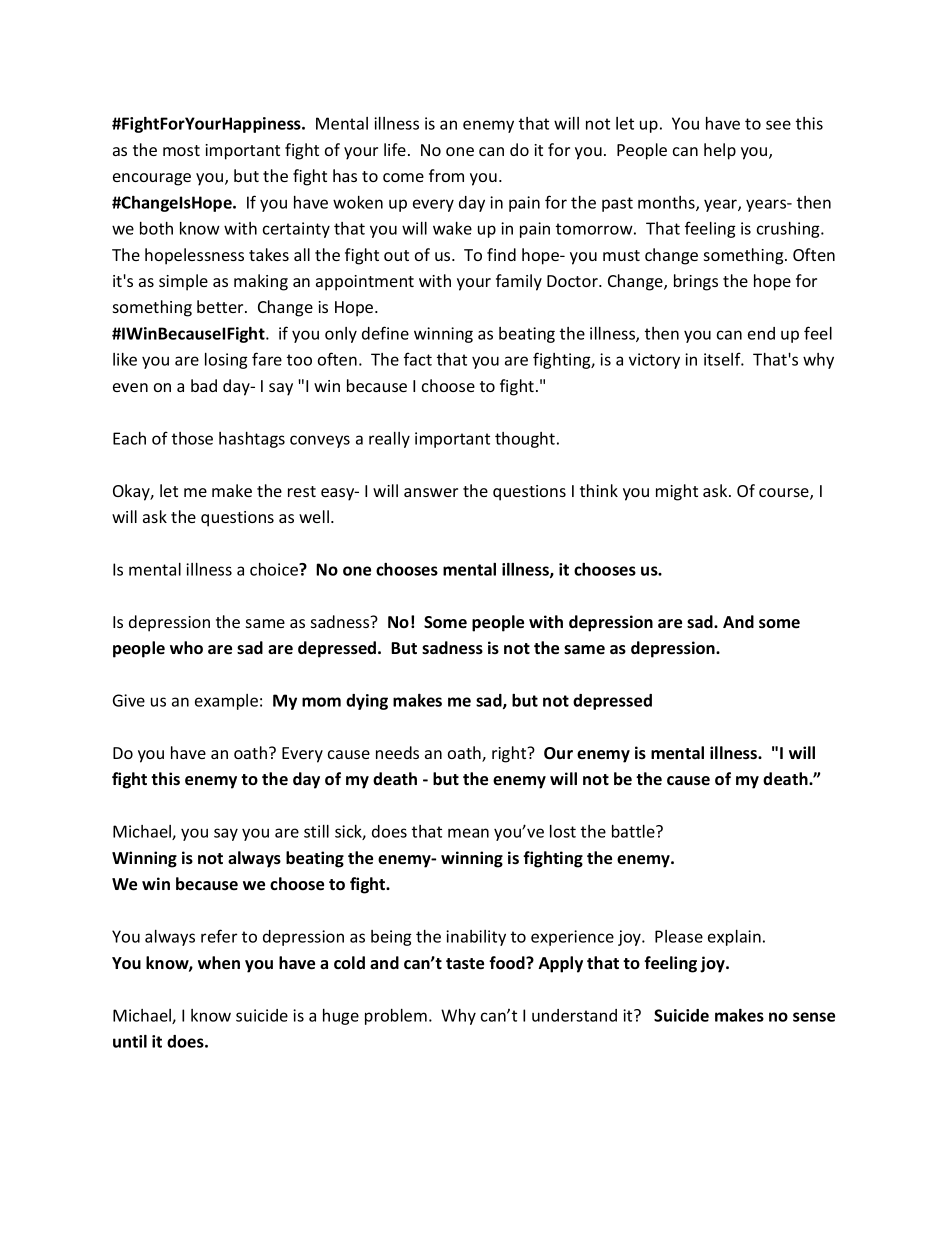  I want to click on most, so click(181, 150).
